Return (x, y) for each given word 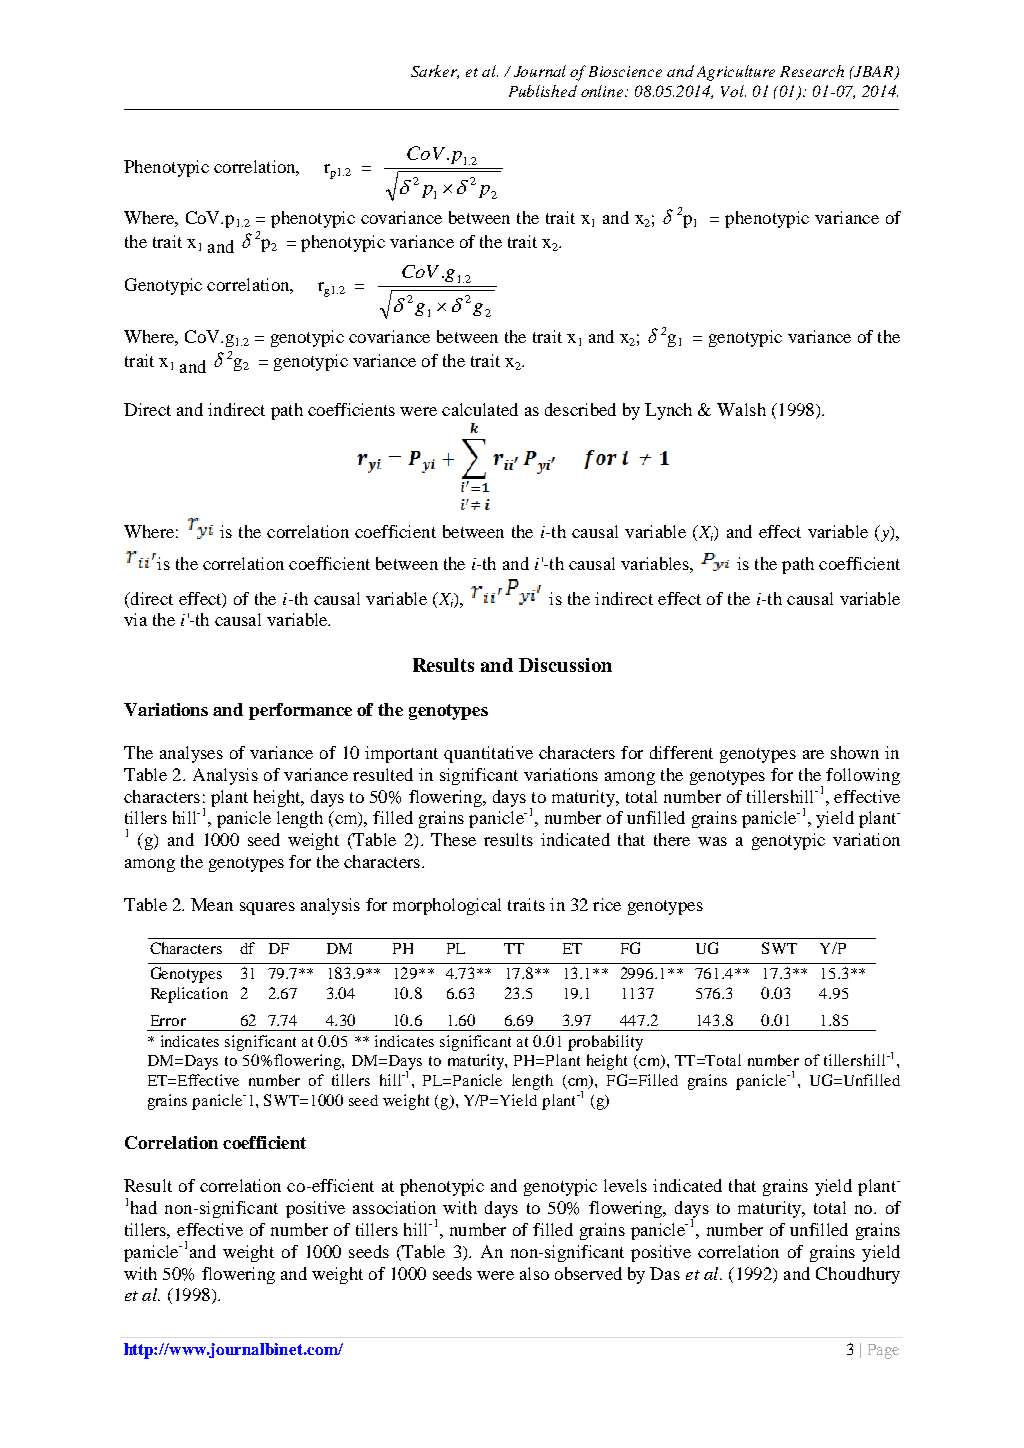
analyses (191, 754)
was (712, 841)
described (580, 409)
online (603, 91)
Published (543, 91)
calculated (480, 409)
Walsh (741, 409)
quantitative (488, 754)
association (394, 1207)
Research (812, 71)
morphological (447, 906)
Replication (189, 995)
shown (855, 752)
